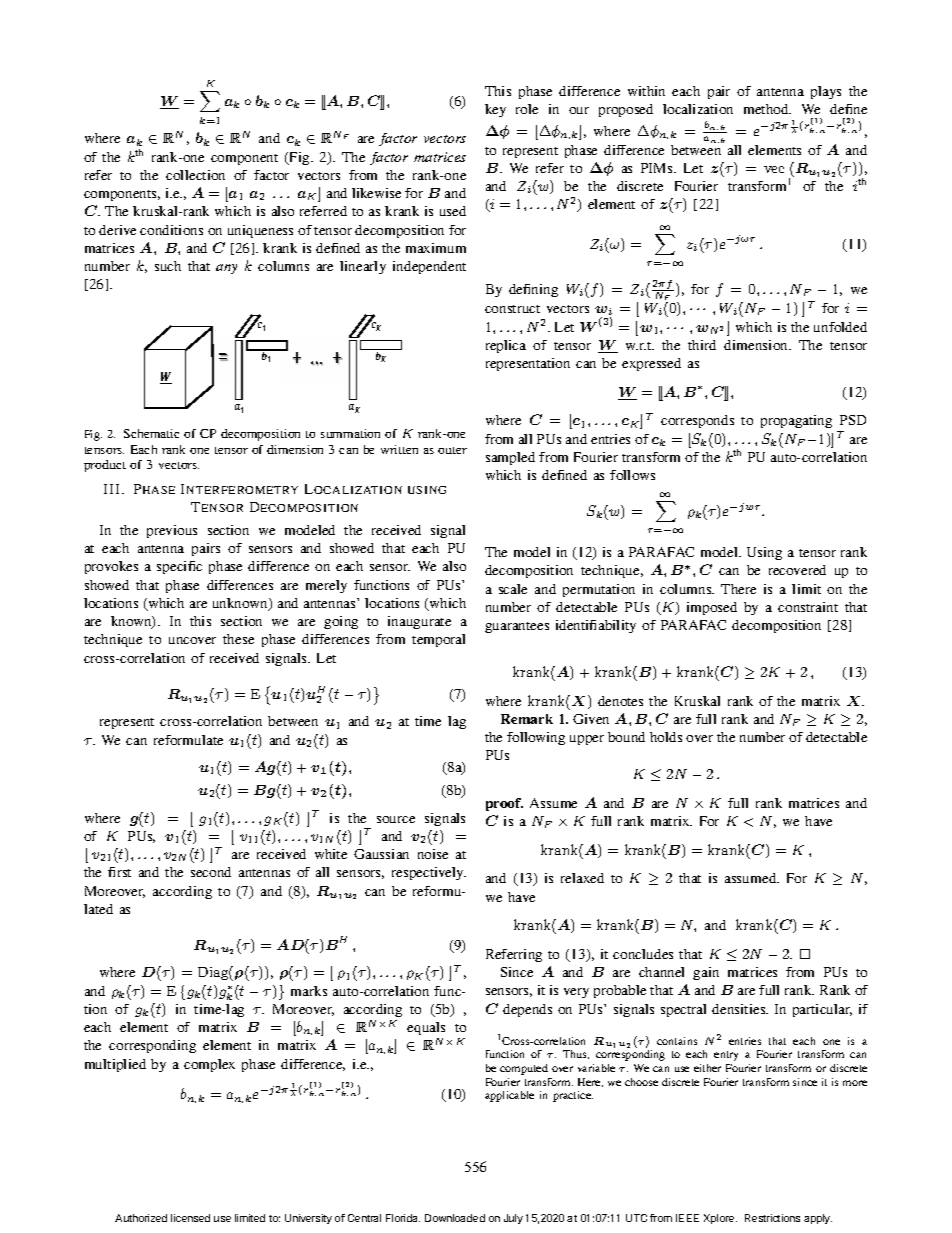 The height and width of the image is (1233, 952). What do you see at coordinates (190, 1218) in the image?
I see `licensed` at bounding box center [190, 1218].
